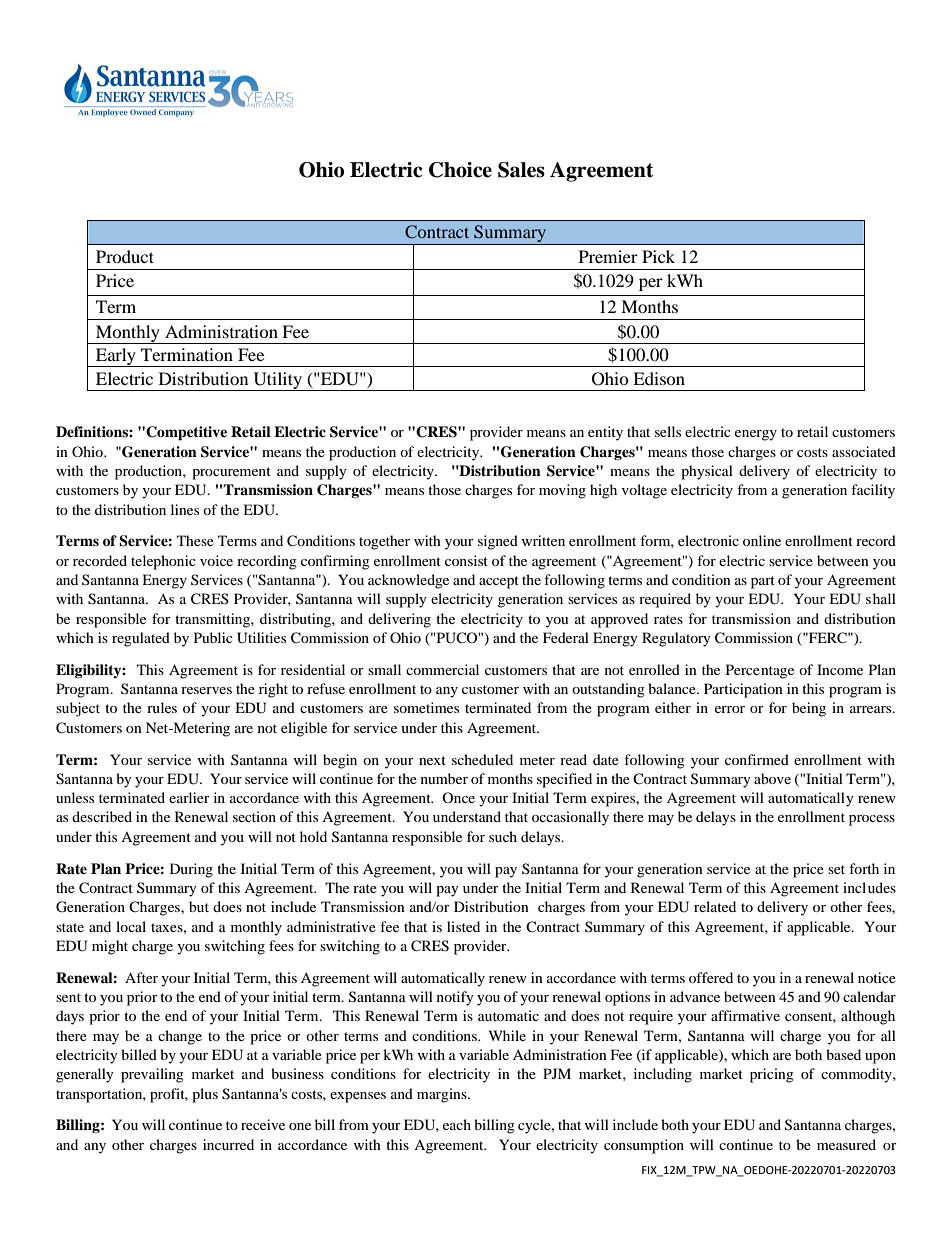  I want to click on each, so click(457, 1124).
